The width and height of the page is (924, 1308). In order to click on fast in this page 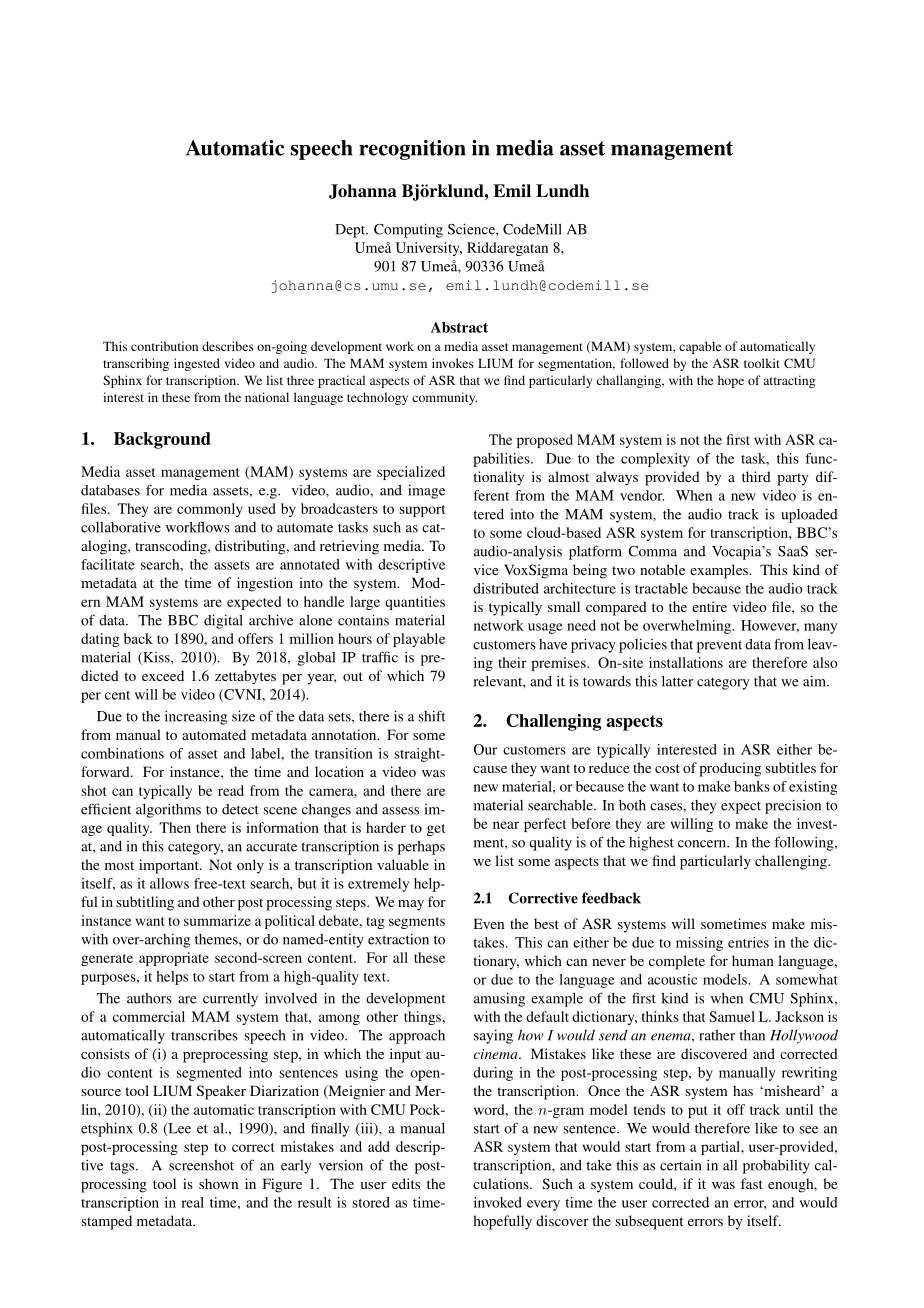, I will do `click(752, 1183)`.
